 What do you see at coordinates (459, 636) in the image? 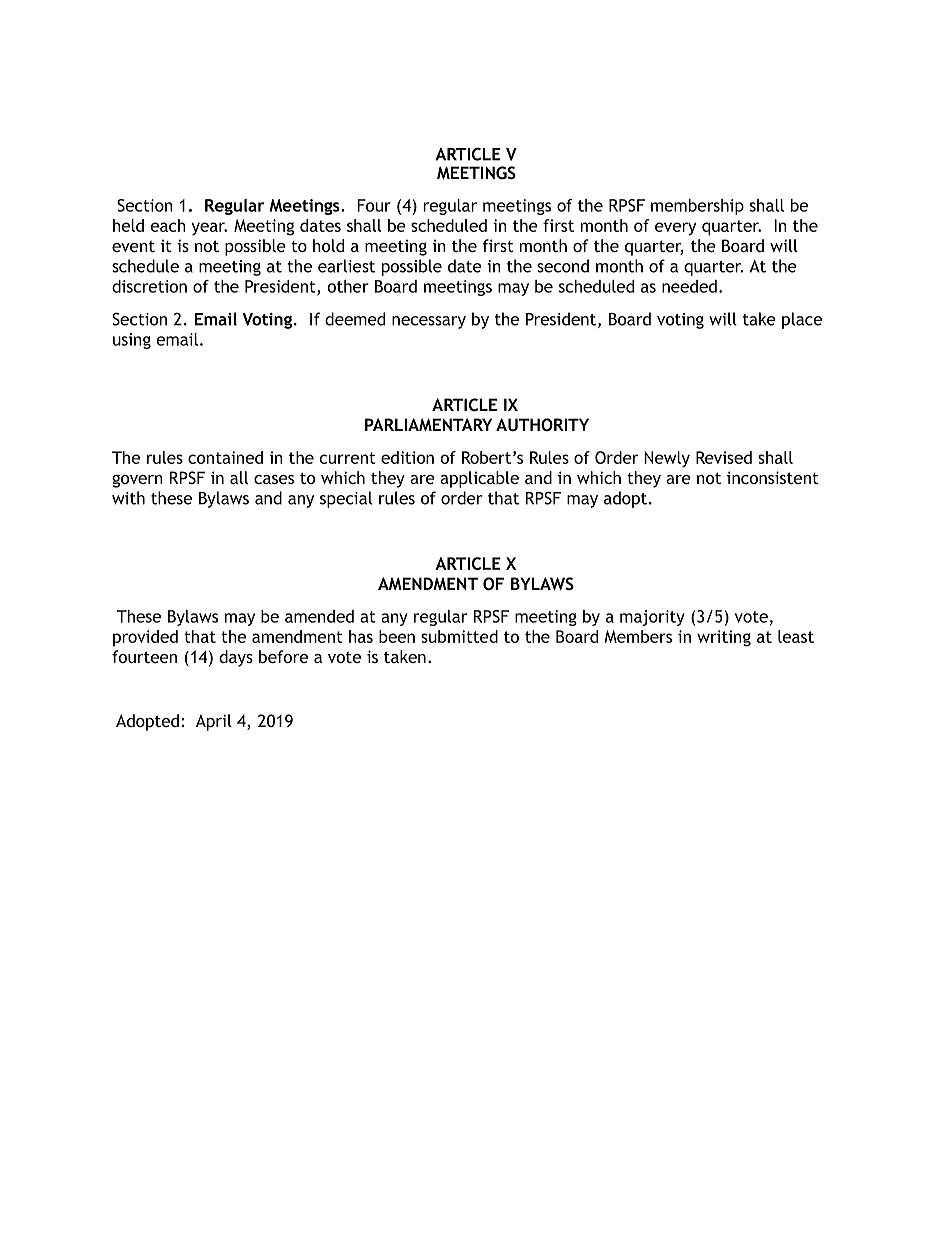
I see `submitted` at bounding box center [459, 636].
